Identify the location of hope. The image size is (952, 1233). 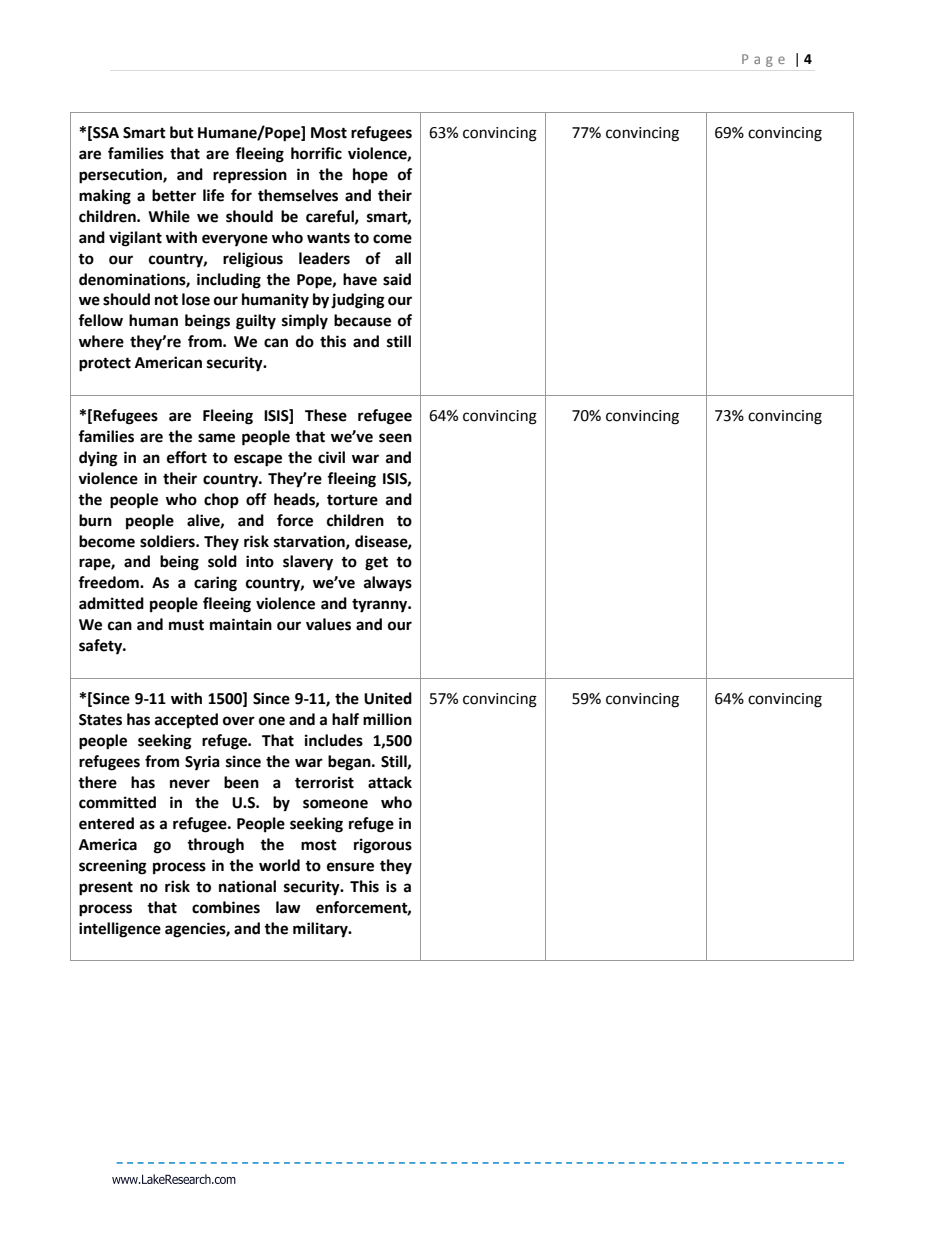
(370, 176).
